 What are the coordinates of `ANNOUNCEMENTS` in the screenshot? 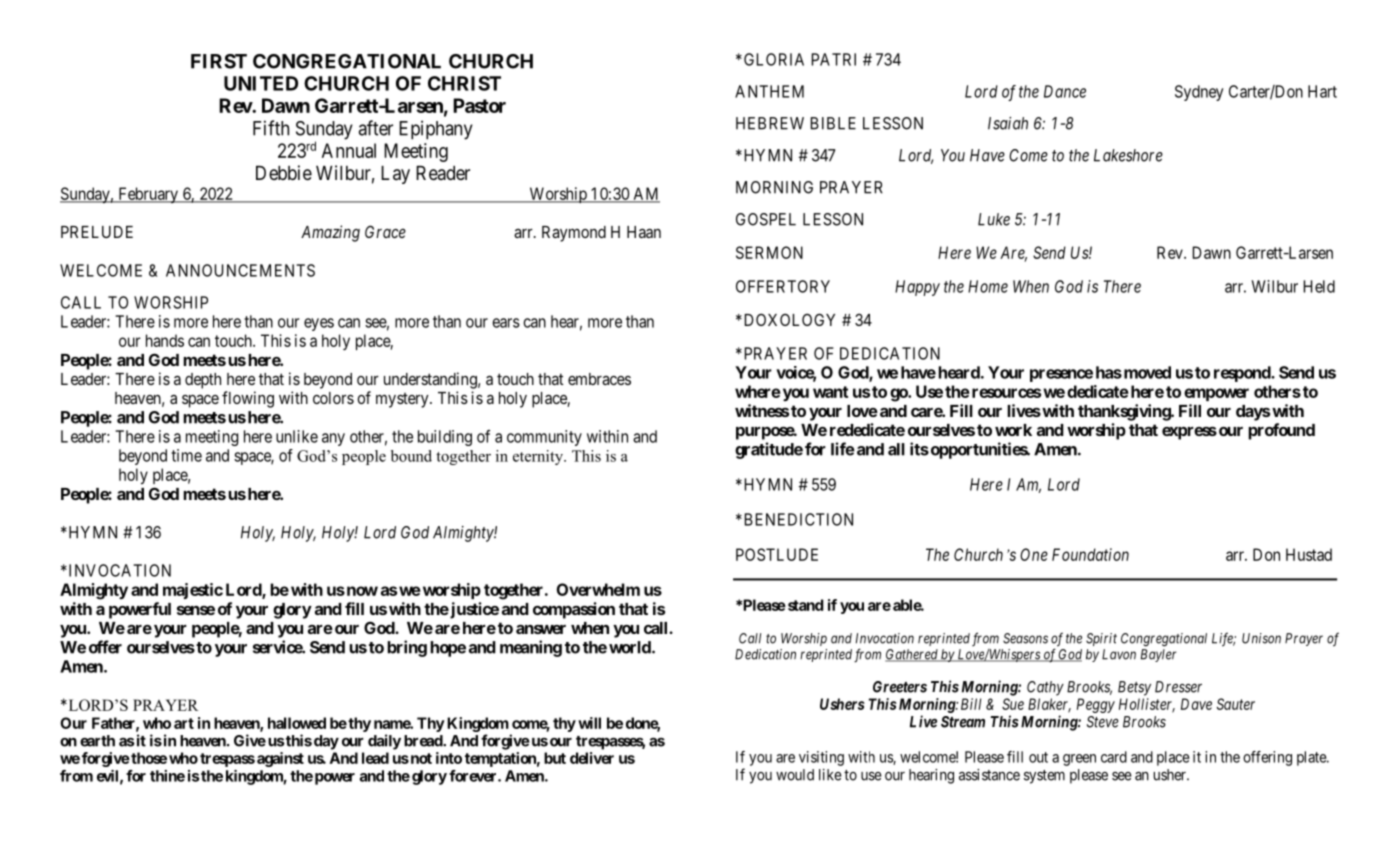 It's located at (240, 270).
